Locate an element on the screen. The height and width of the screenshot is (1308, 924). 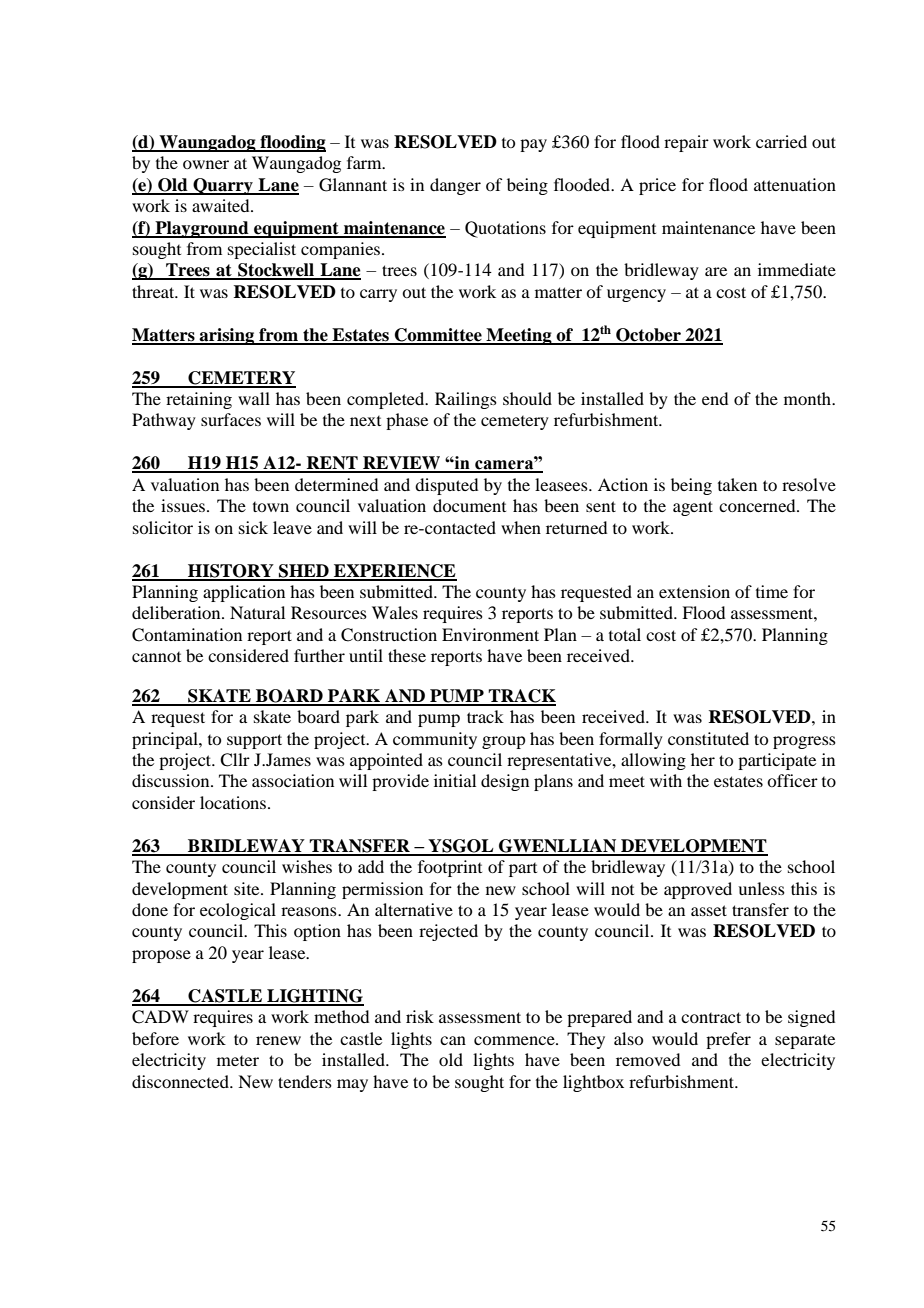
prefer is located at coordinates (728, 1040).
